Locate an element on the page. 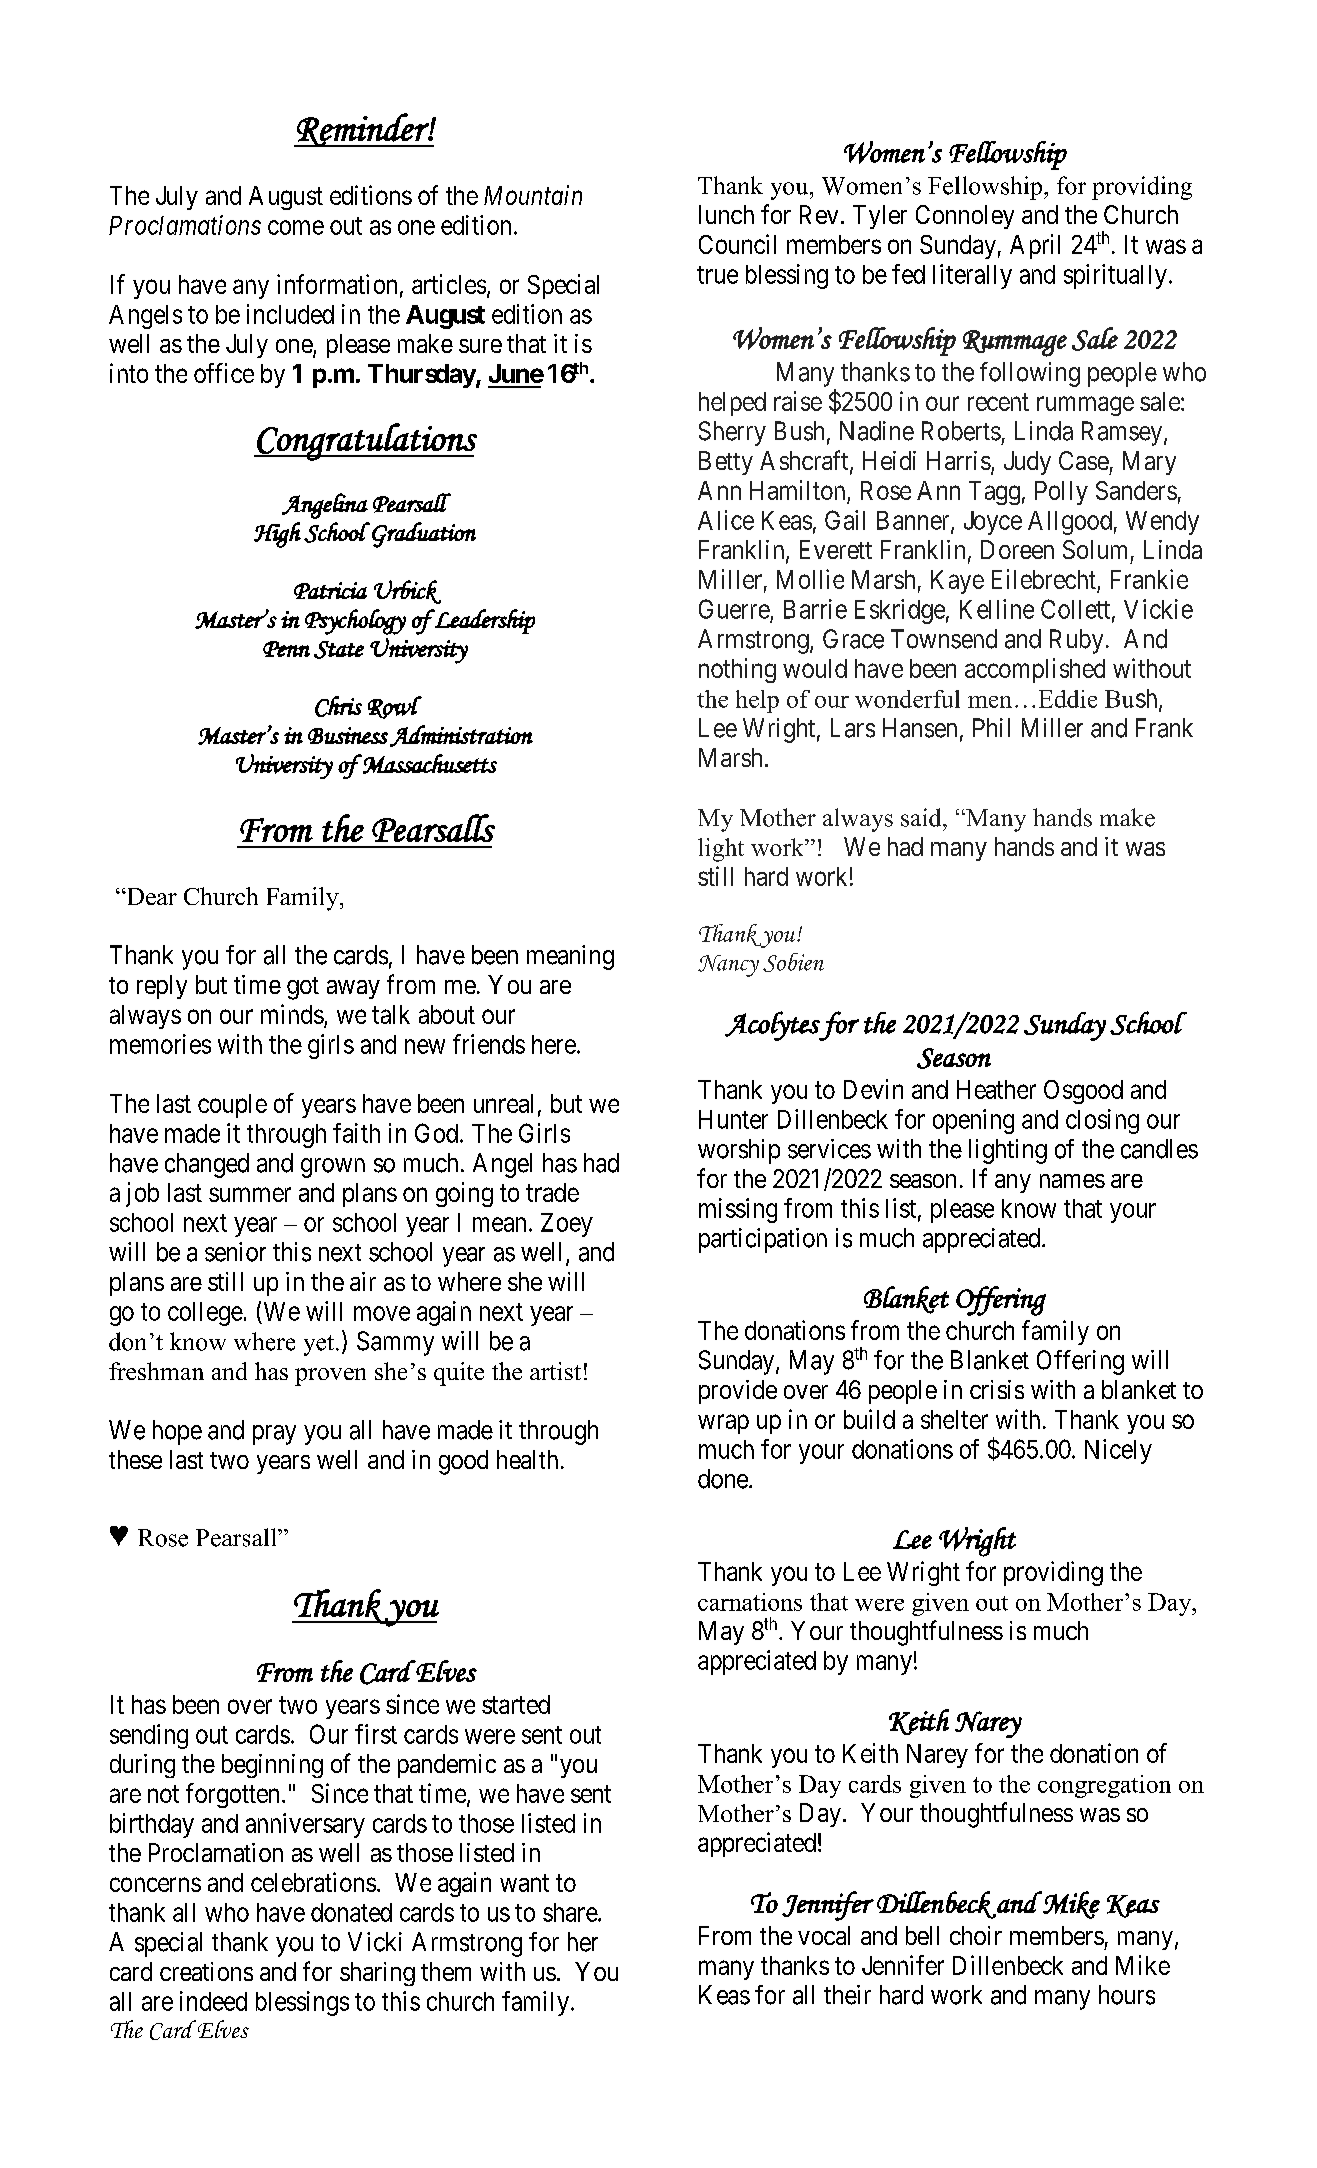 This document has width=1317, height=2168. couple is located at coordinates (232, 1106).
